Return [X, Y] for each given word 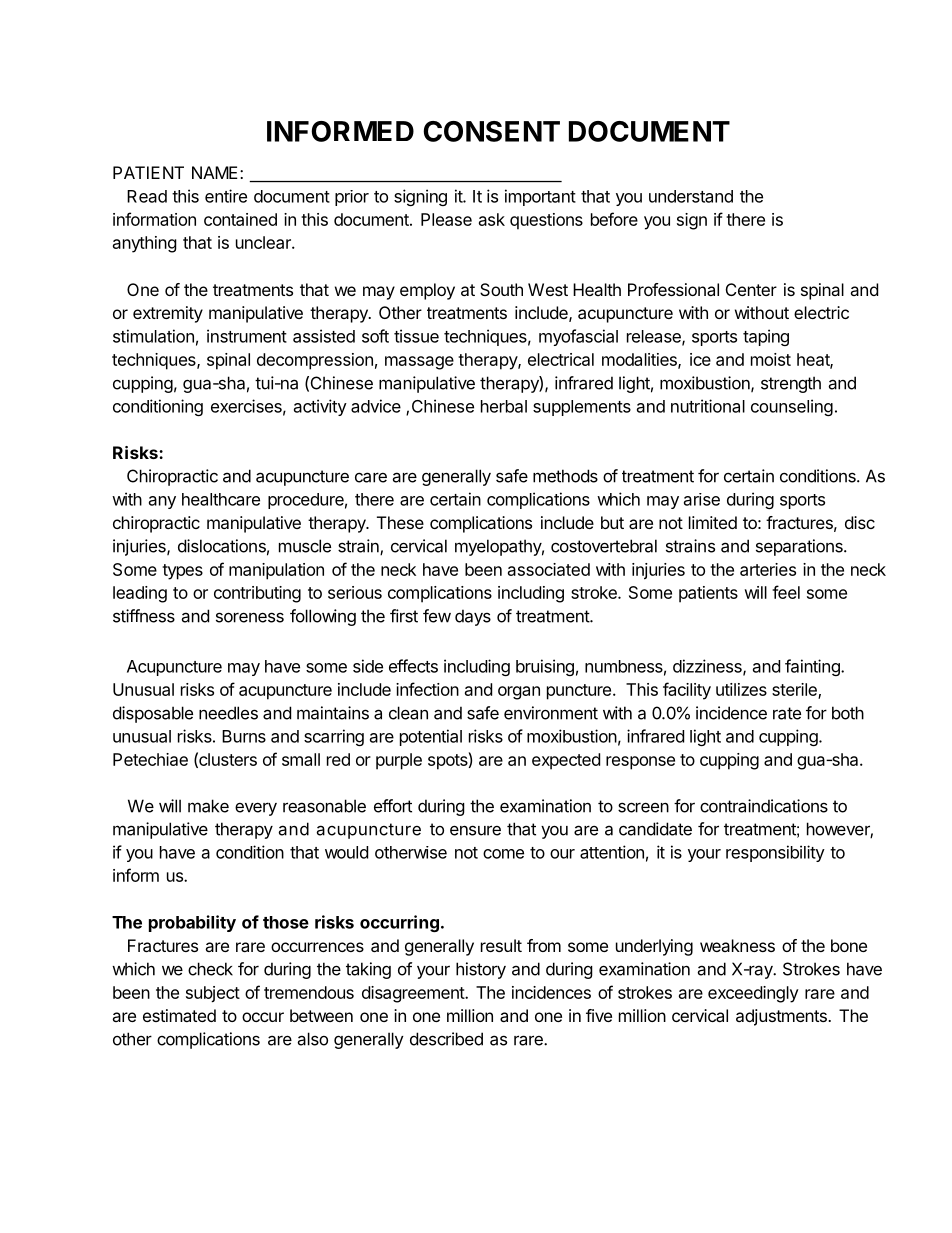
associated [549, 569]
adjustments [782, 1017]
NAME [215, 172]
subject [213, 994]
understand [691, 196]
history [481, 970]
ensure [475, 830]
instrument [247, 336]
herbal [504, 406]
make [208, 806]
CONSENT [491, 131]
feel [786, 592]
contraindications [764, 806]
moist [771, 359]
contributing [257, 594]
